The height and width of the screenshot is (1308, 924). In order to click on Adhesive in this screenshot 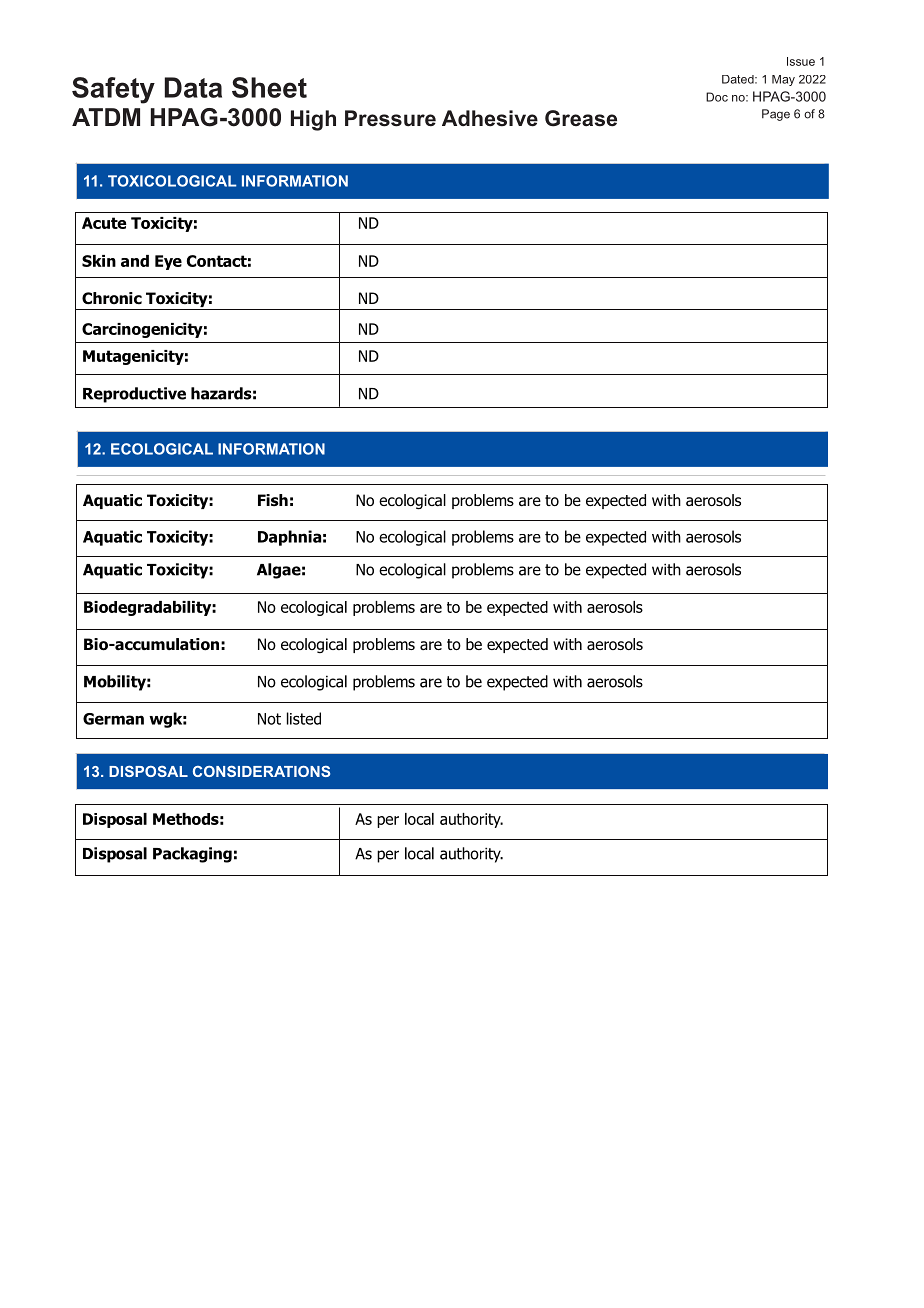, I will do `click(490, 118)`.
